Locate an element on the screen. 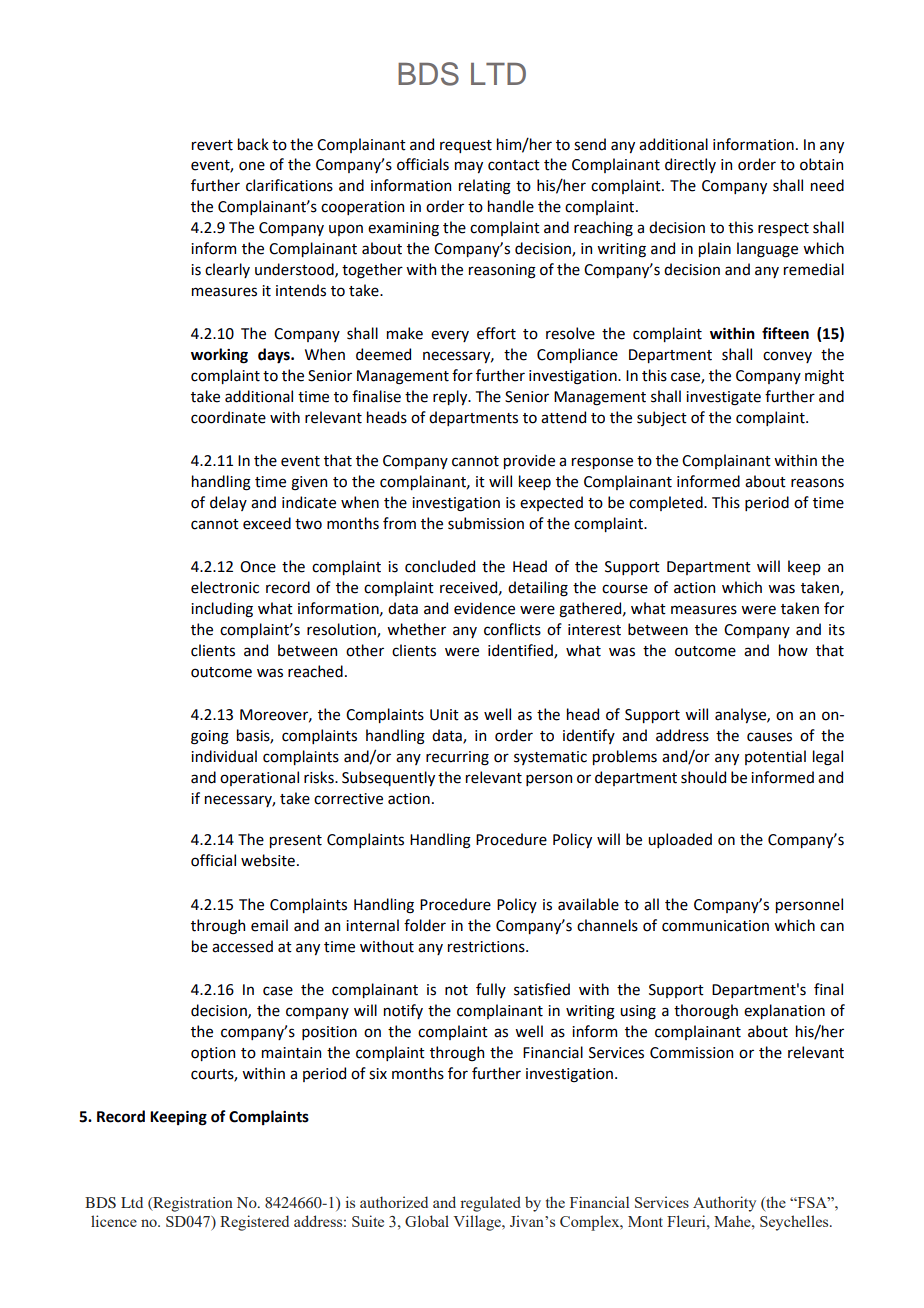 The width and height of the screenshot is (924, 1308). how is located at coordinates (793, 650).
